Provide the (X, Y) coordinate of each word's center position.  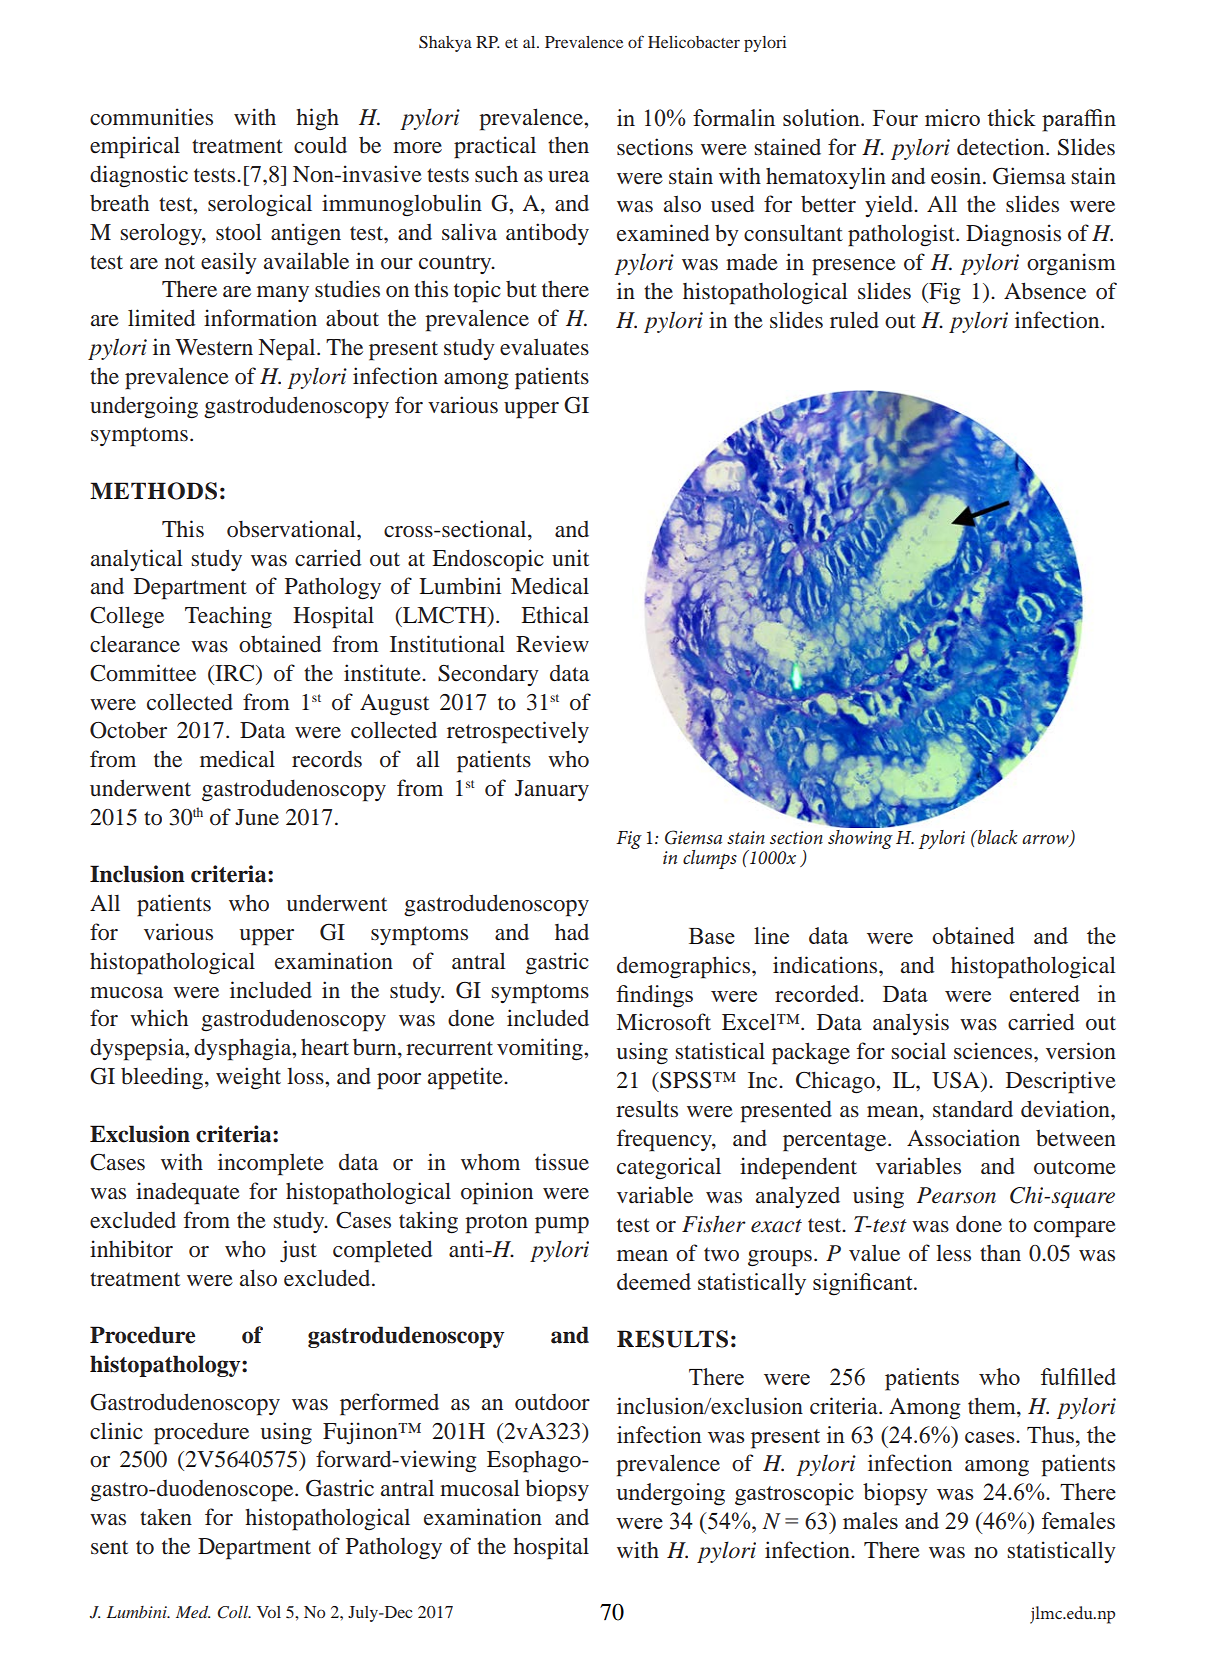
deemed (654, 1281)
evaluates (544, 347)
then (568, 145)
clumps (710, 859)
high (317, 119)
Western (214, 347)
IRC (235, 673)
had (572, 932)
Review (552, 644)
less (953, 1253)
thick (1011, 117)
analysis (911, 1024)
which (159, 1017)
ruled (854, 320)
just (298, 1251)
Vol (269, 1612)
